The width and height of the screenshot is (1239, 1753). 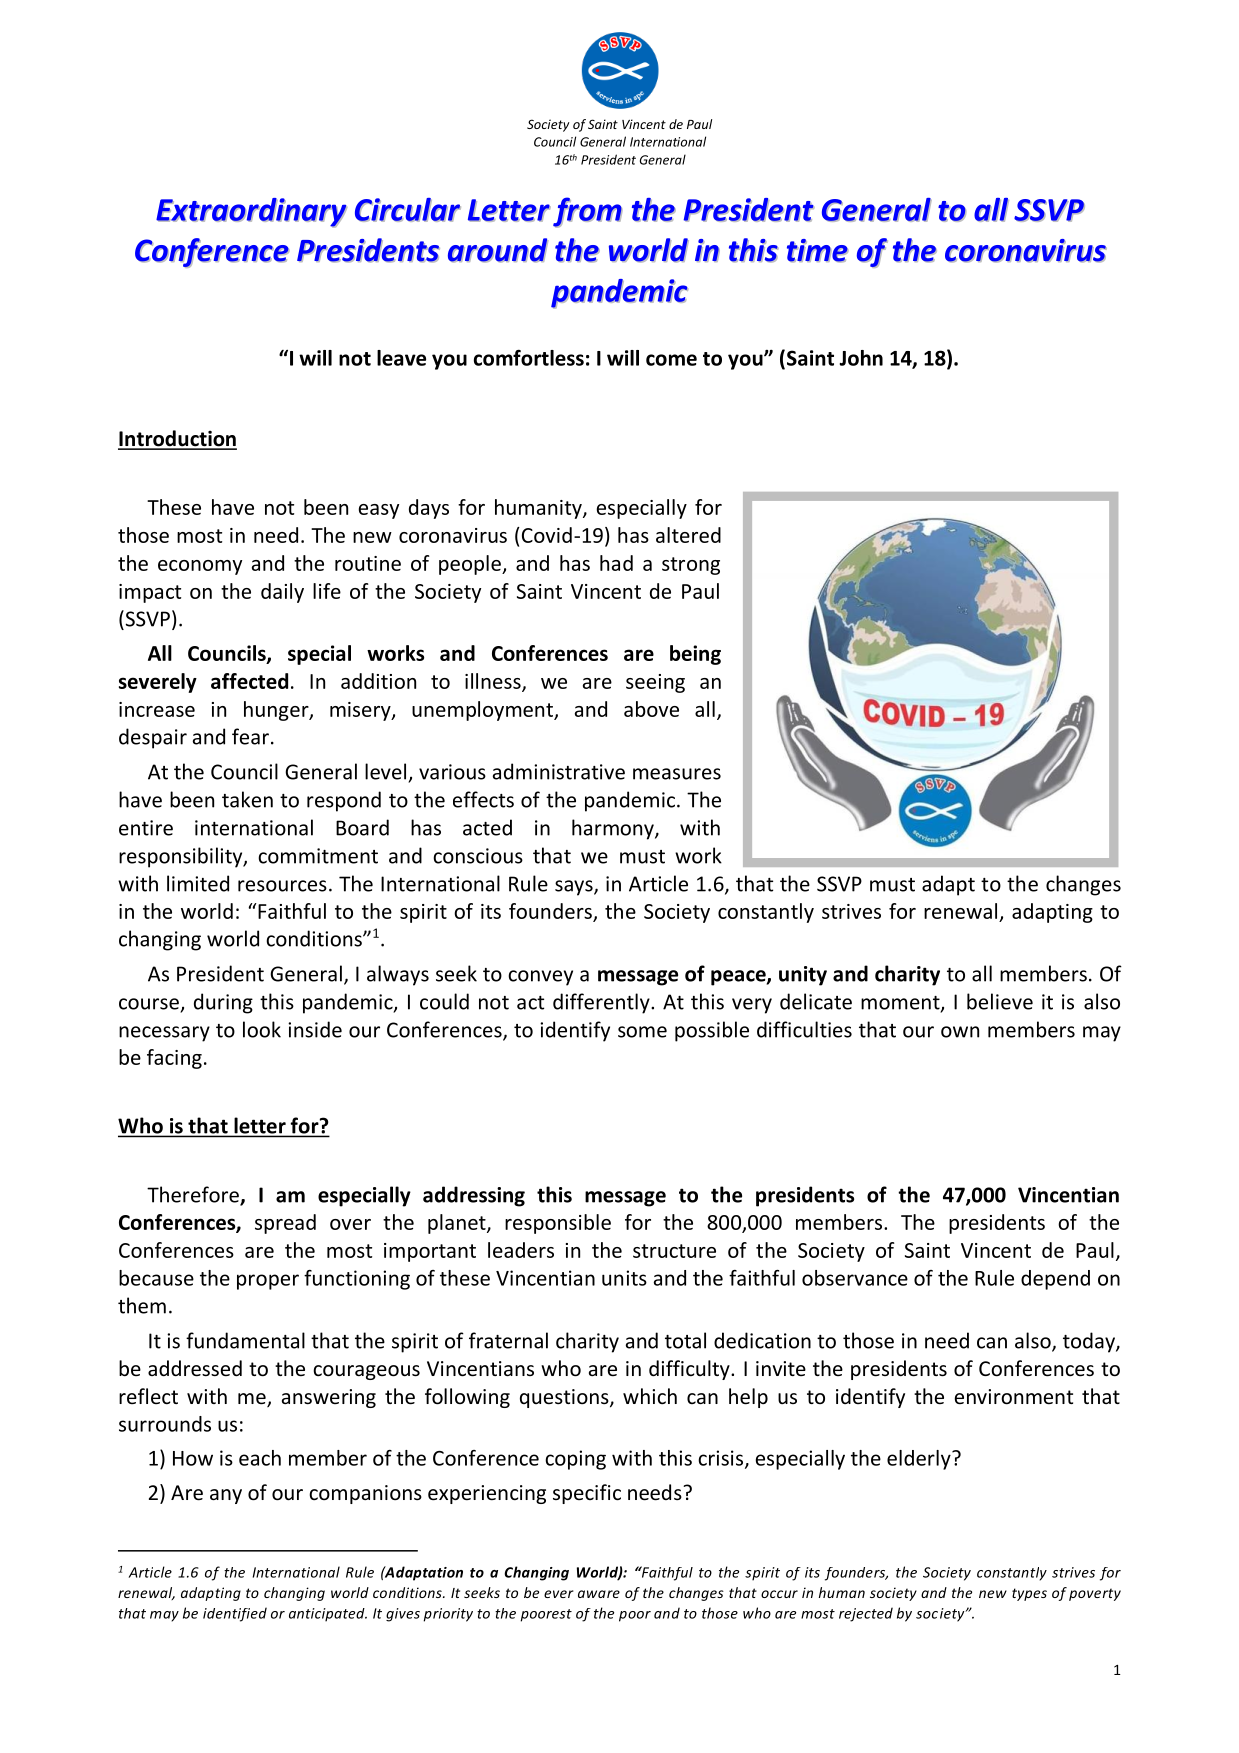 I want to click on harmony, so click(x=614, y=829).
